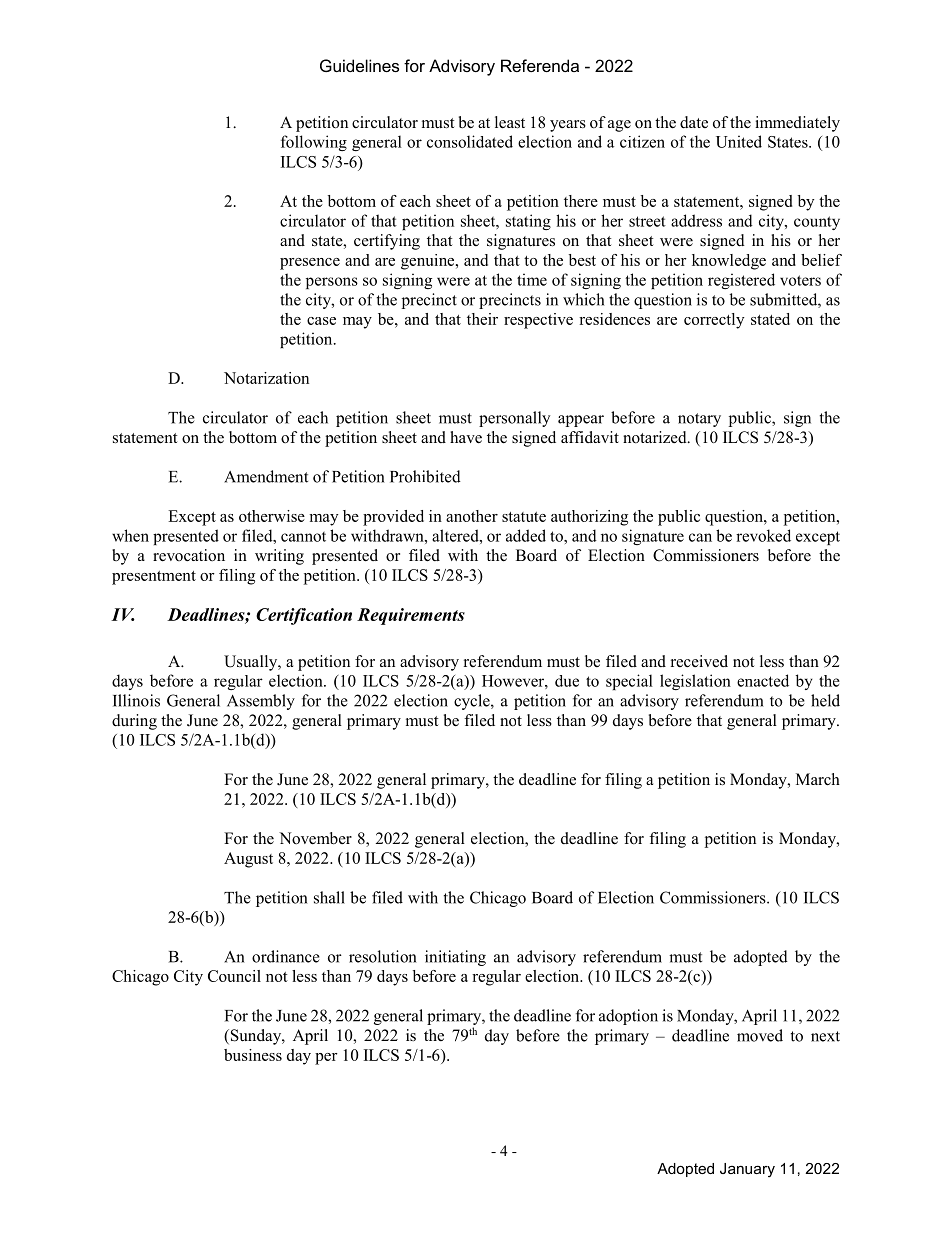  I want to click on received, so click(699, 661).
